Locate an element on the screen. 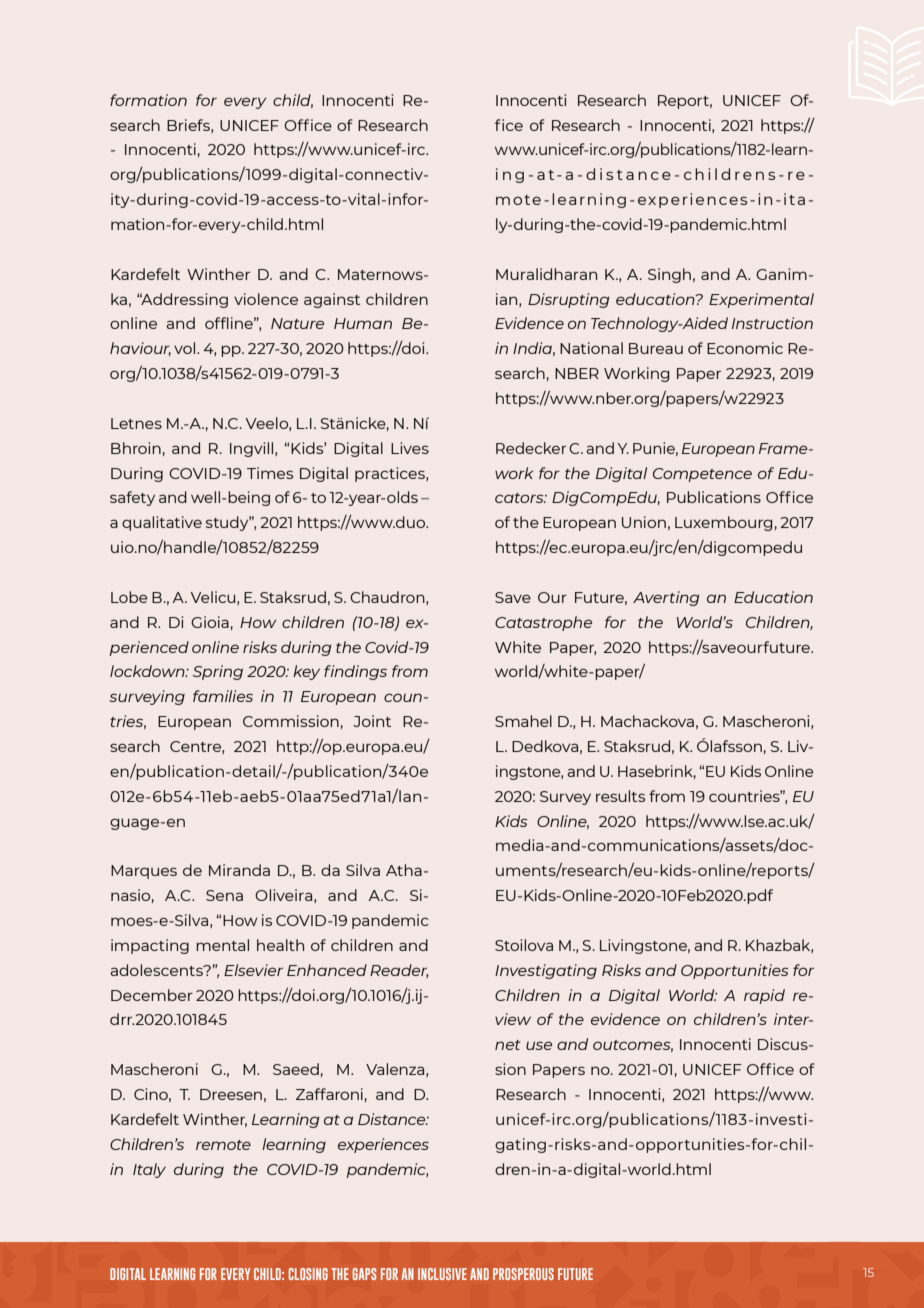  INCLUSIVE is located at coordinates (442, 1274).
